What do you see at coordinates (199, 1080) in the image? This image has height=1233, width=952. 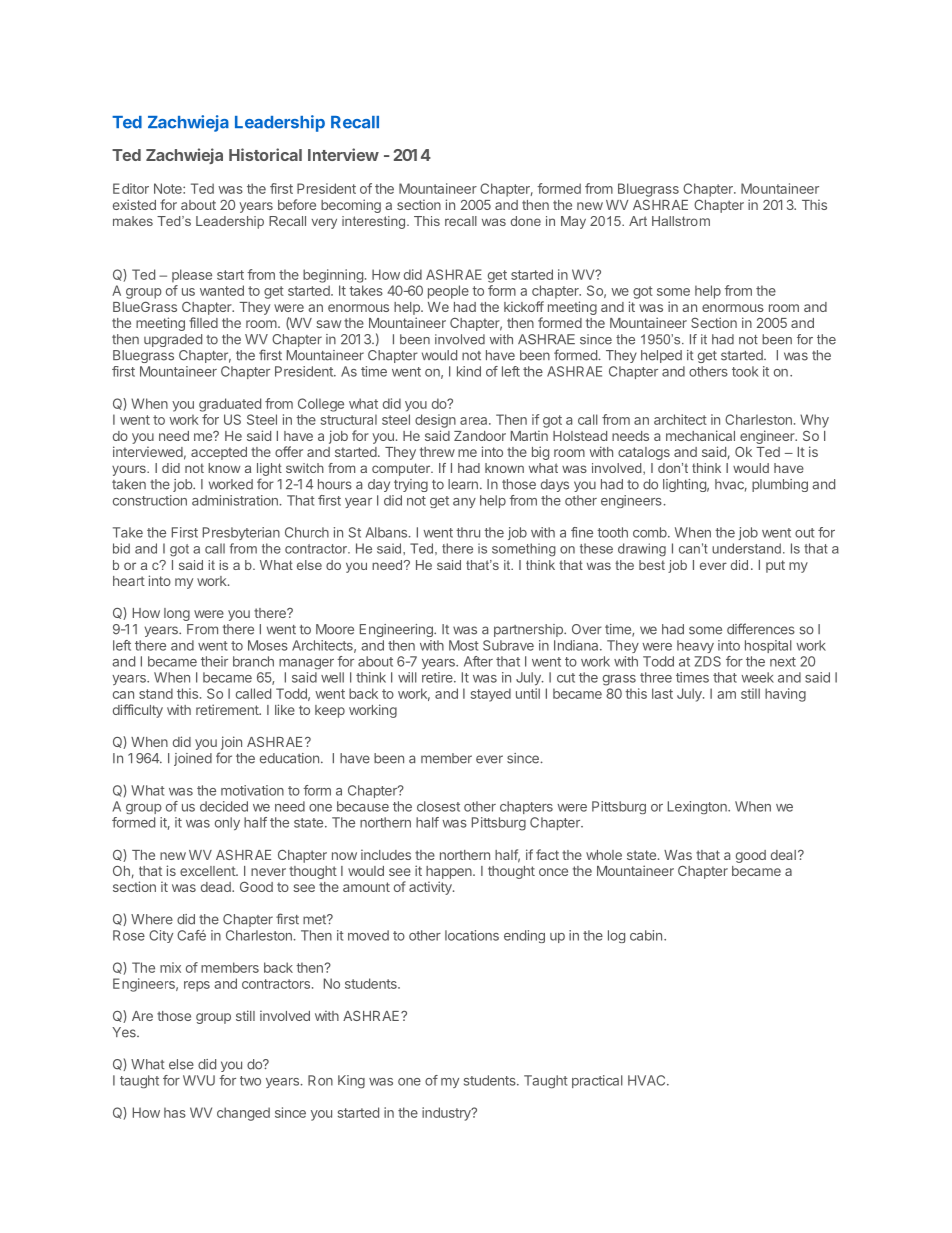 I see `WVU` at bounding box center [199, 1080].
